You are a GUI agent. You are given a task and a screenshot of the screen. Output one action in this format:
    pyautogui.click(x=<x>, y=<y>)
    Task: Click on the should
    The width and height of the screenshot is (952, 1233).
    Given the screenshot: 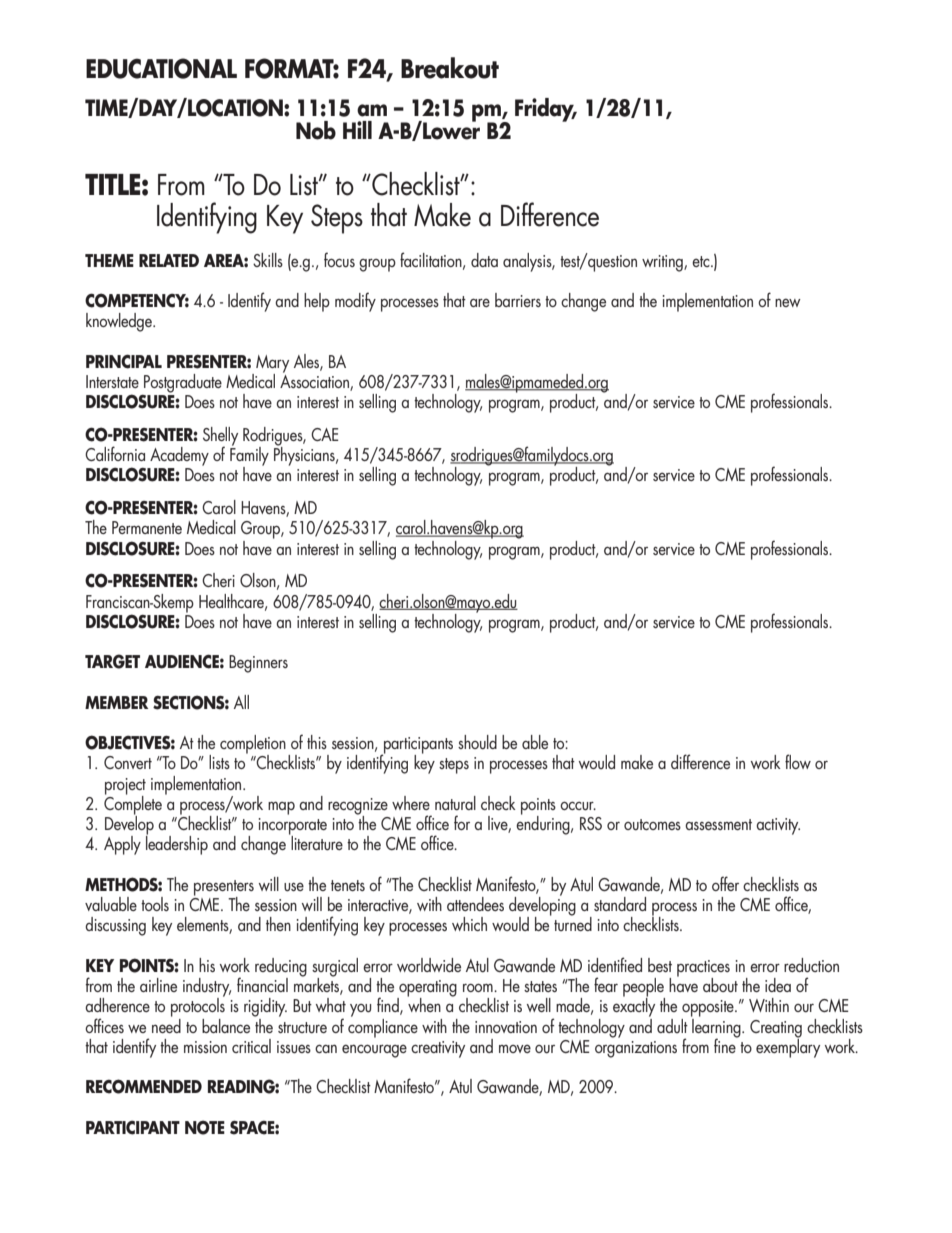 What is the action you would take?
    pyautogui.click(x=477, y=742)
